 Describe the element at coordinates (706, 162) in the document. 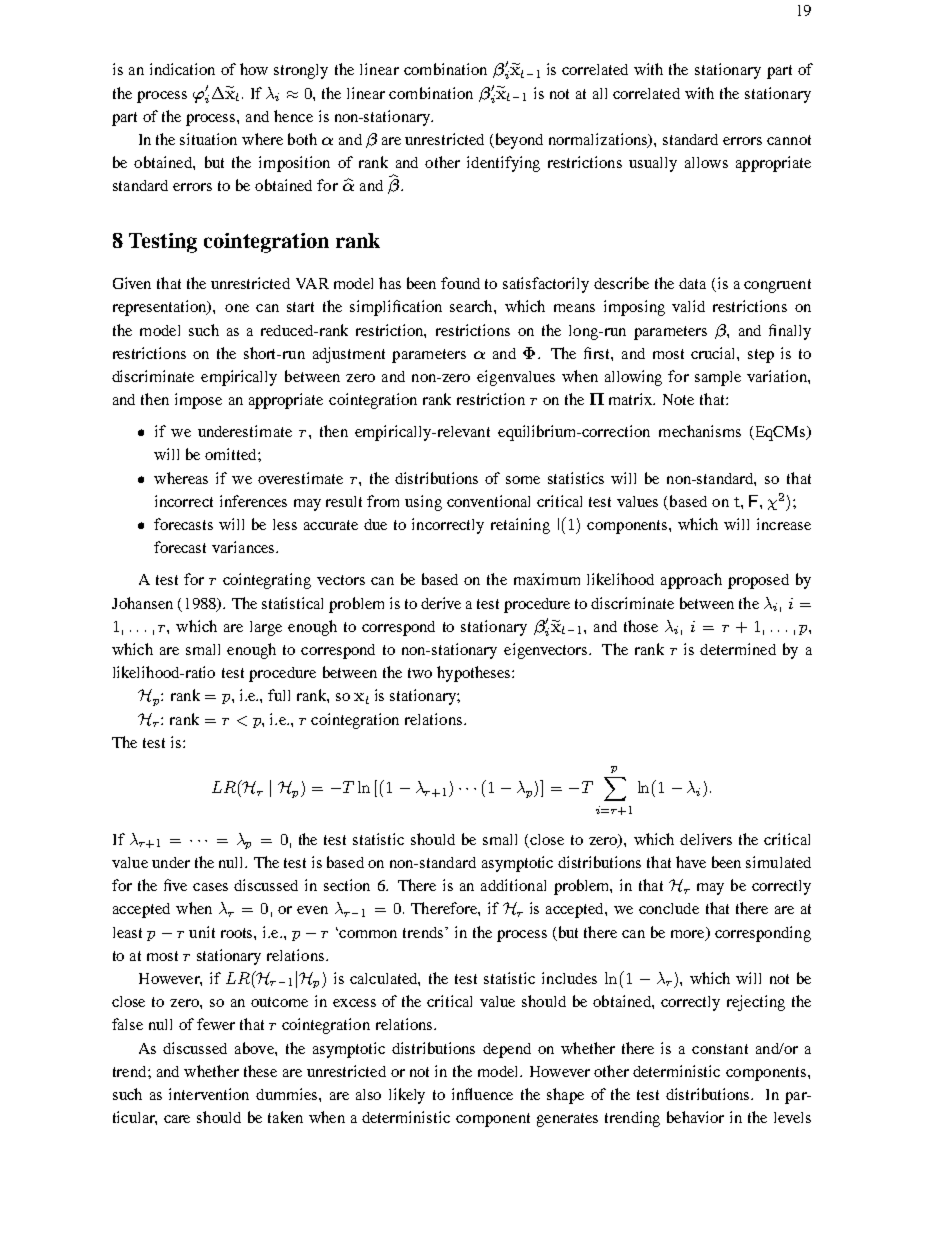

I see `allows` at that location.
